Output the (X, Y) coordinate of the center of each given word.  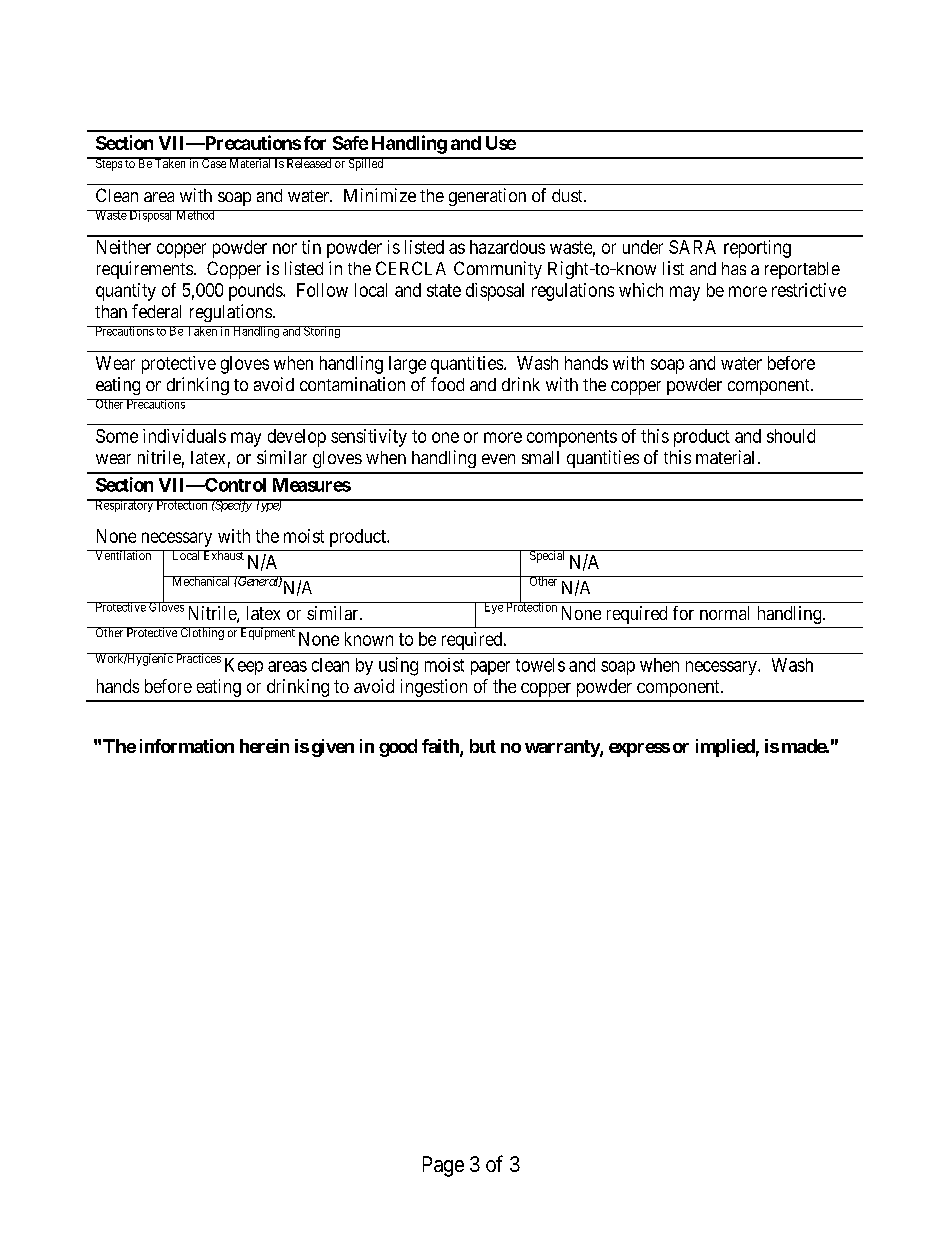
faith (441, 747)
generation (487, 197)
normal (724, 613)
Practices (198, 658)
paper (490, 668)
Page (443, 1166)
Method (195, 215)
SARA (692, 247)
